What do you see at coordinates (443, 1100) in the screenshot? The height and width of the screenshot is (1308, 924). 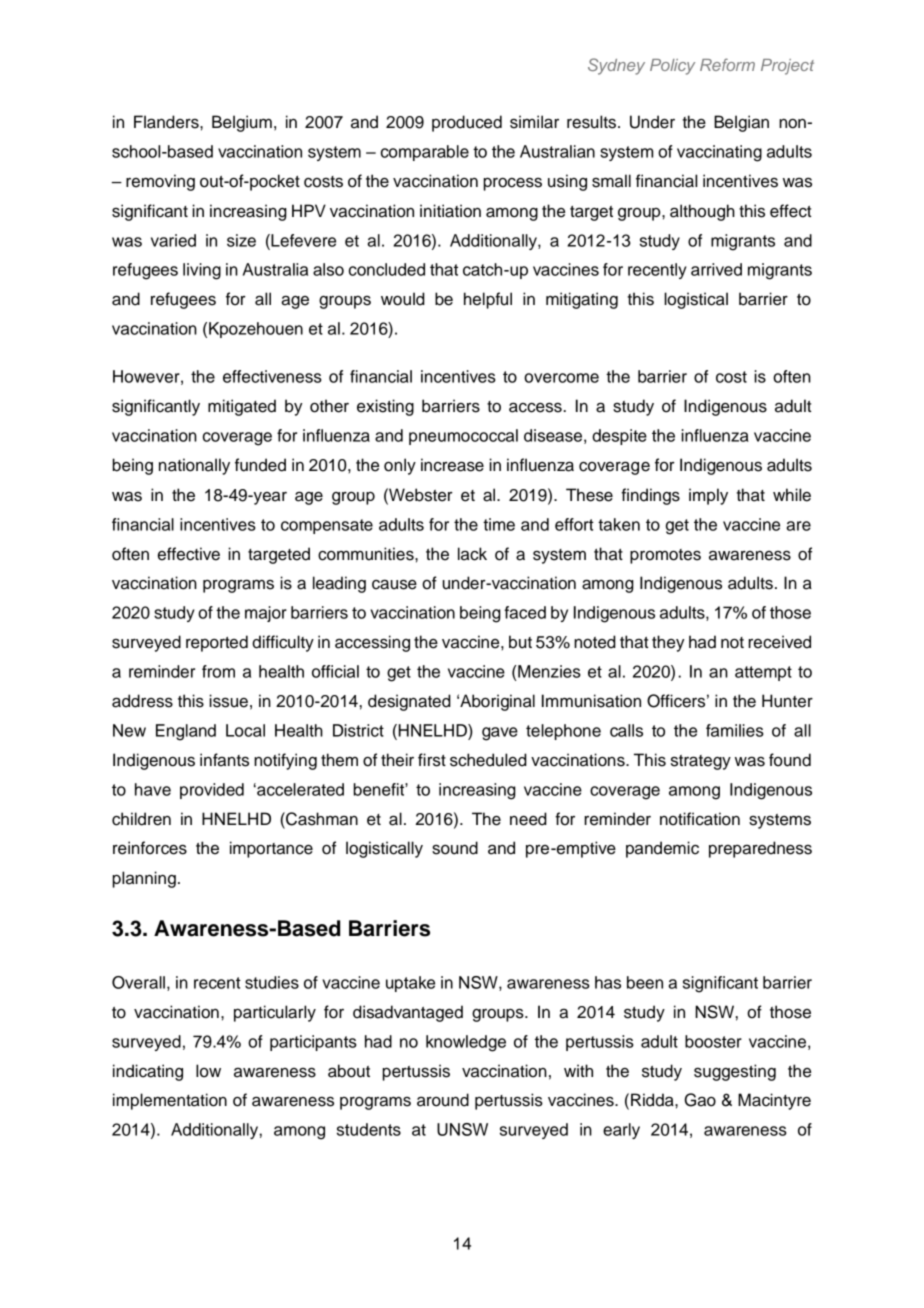 I see `around` at bounding box center [443, 1100].
